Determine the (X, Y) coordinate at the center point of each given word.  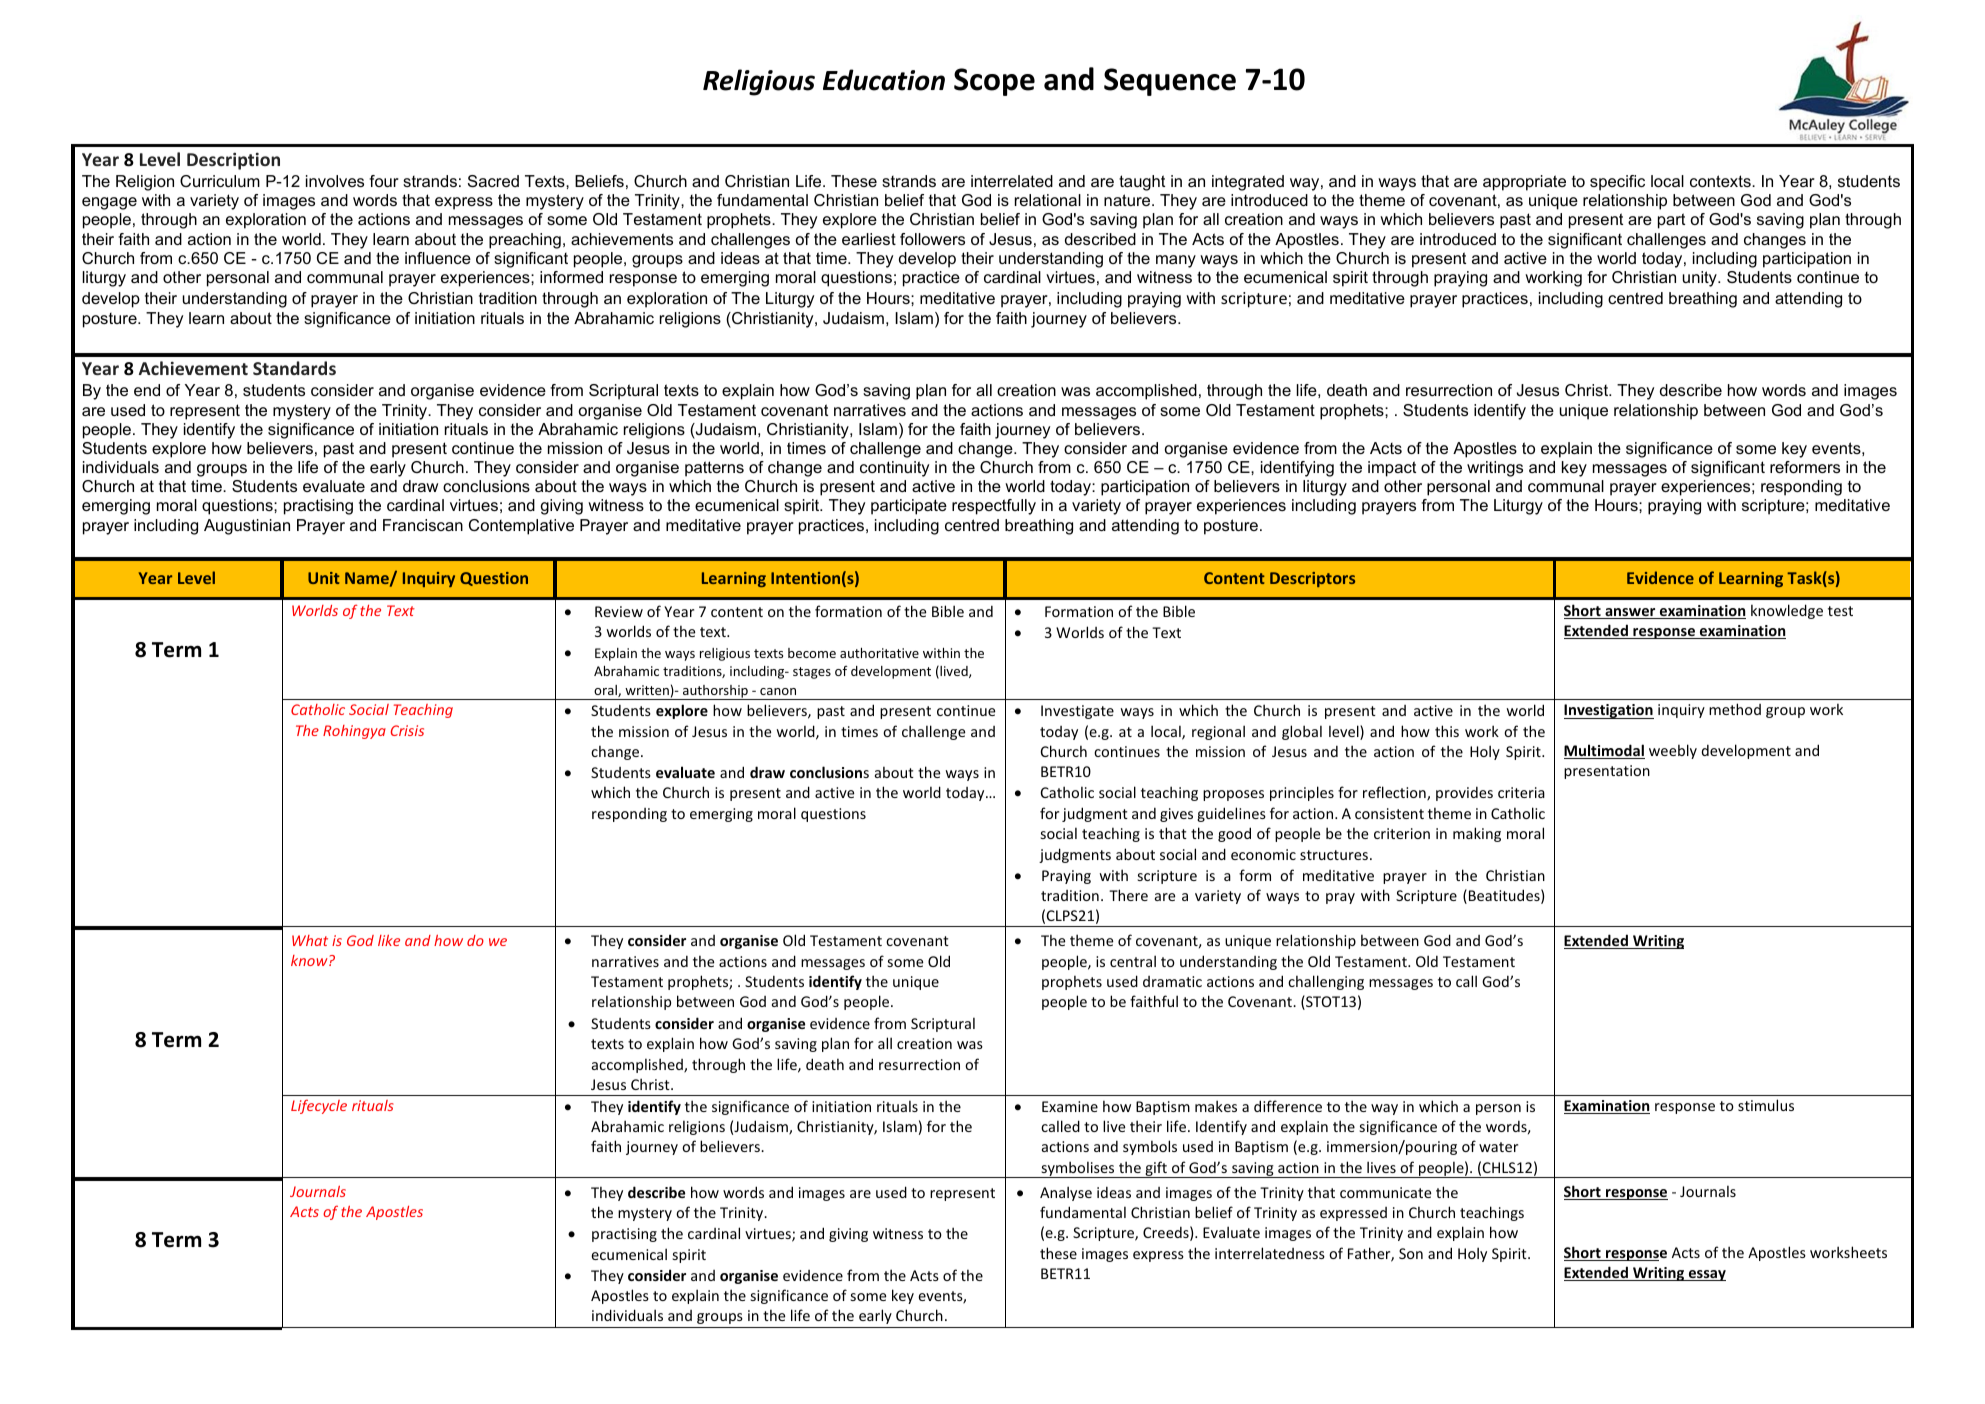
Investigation (1609, 711)
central (1133, 961)
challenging (1326, 982)
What (310, 940)
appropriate (1524, 183)
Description (233, 161)
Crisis (407, 730)
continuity (894, 469)
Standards (294, 368)
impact (1392, 469)
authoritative (879, 653)
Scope (994, 82)
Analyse (1066, 1193)
